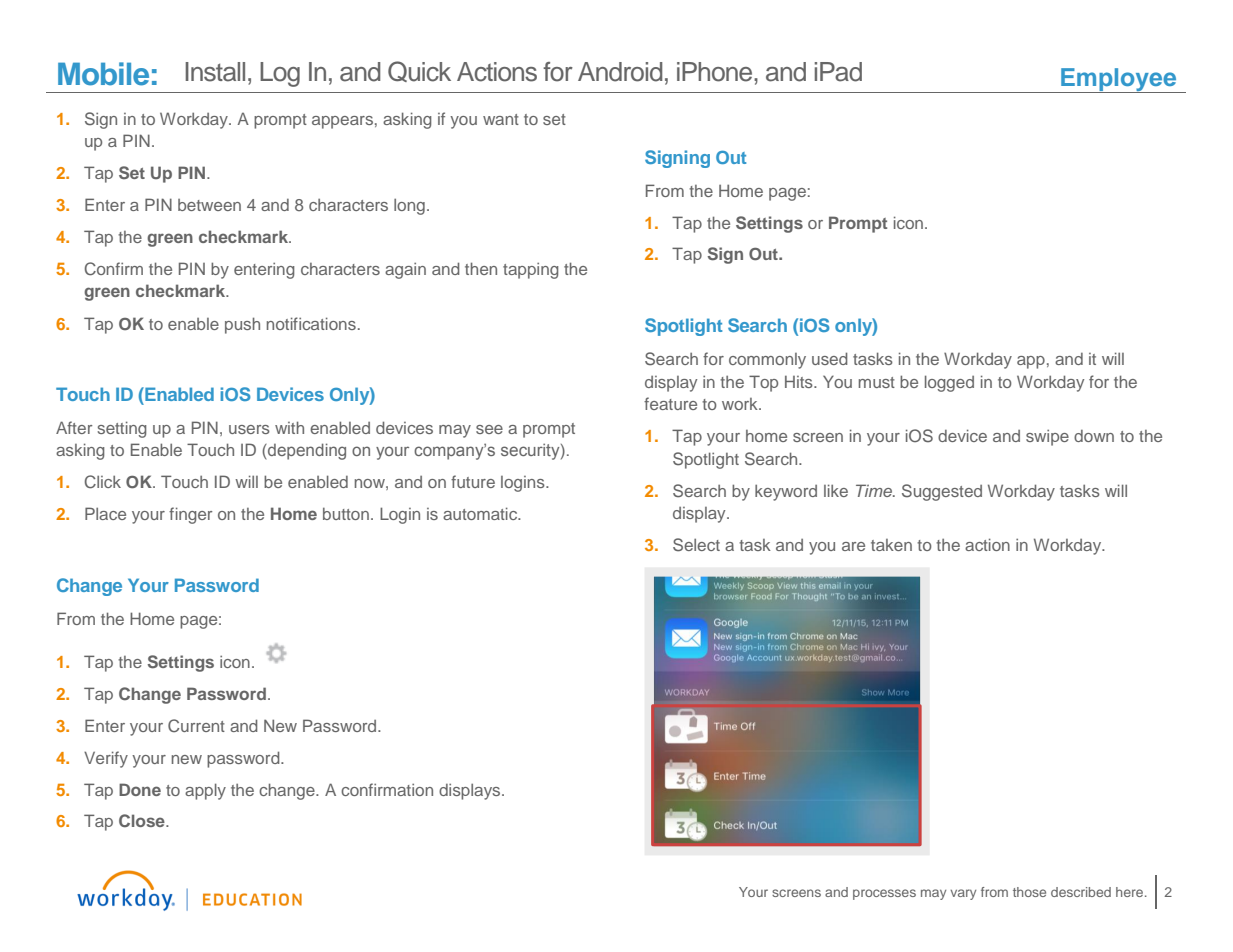 This page has height=952, width=1233. I want to click on Install, so click(215, 72).
